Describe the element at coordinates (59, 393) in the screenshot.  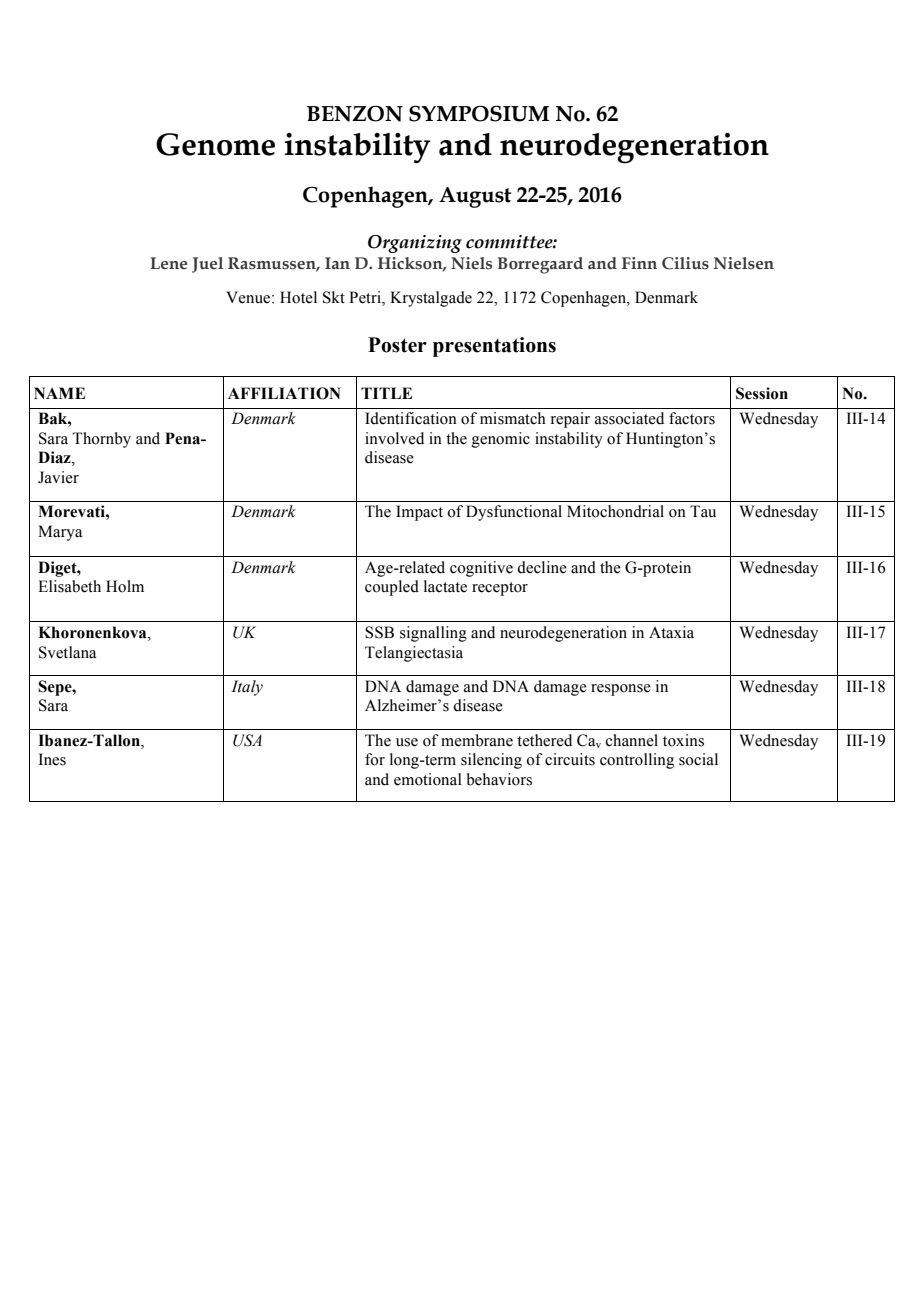
I see `NAME` at that location.
